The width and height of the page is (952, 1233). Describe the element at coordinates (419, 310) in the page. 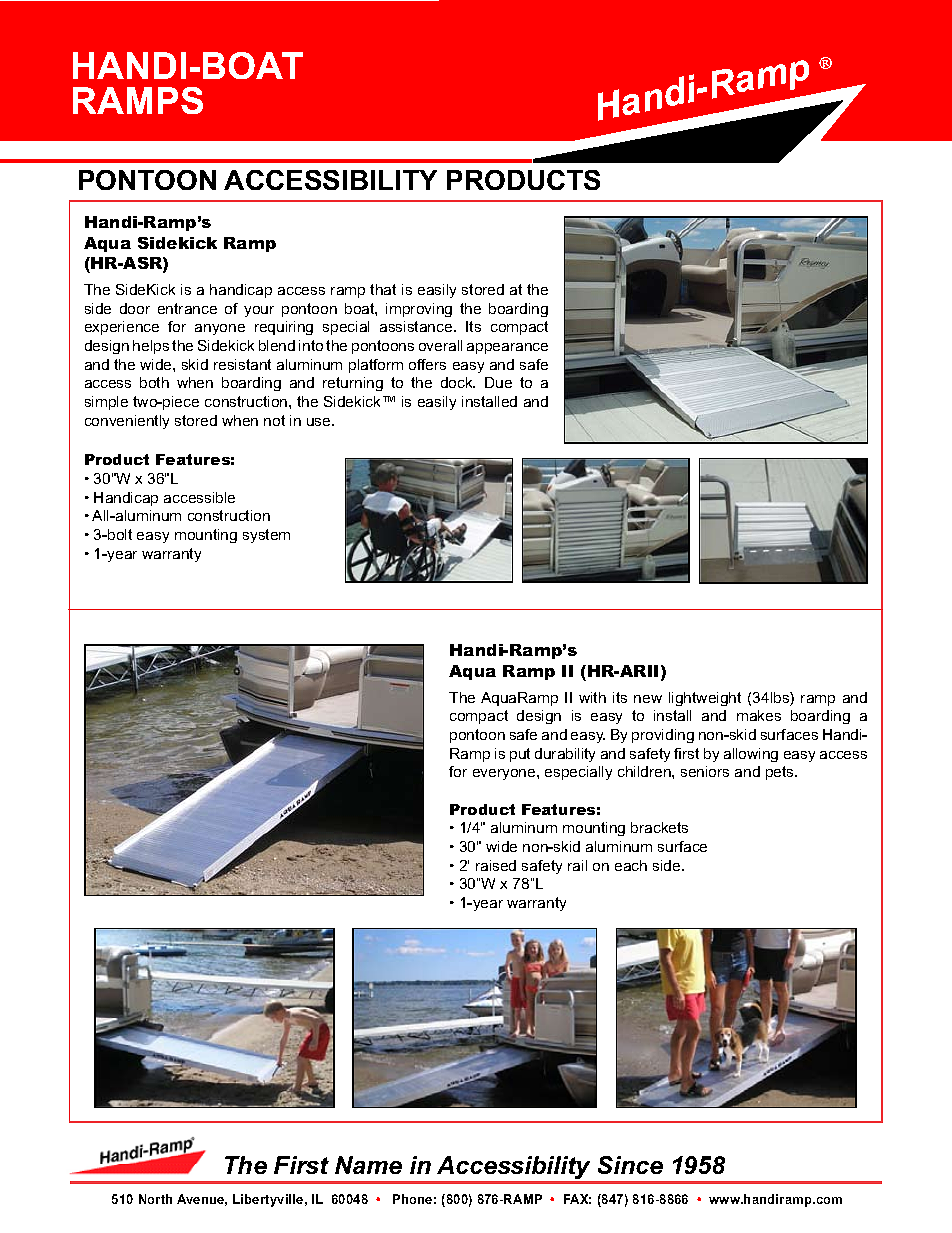

I see `improving` at that location.
